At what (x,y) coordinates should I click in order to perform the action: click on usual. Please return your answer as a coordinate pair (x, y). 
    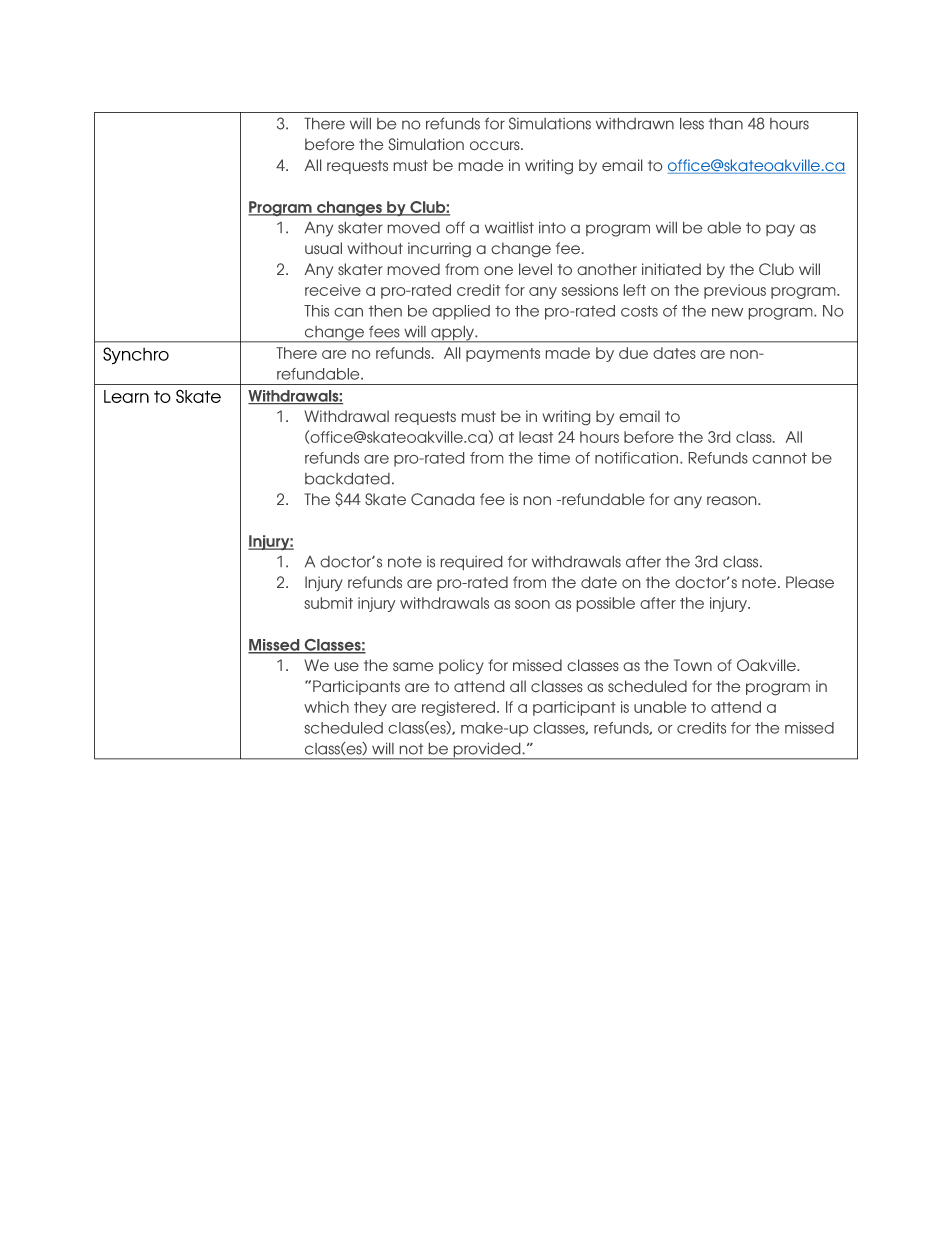
    Looking at the image, I should click on (323, 248).
